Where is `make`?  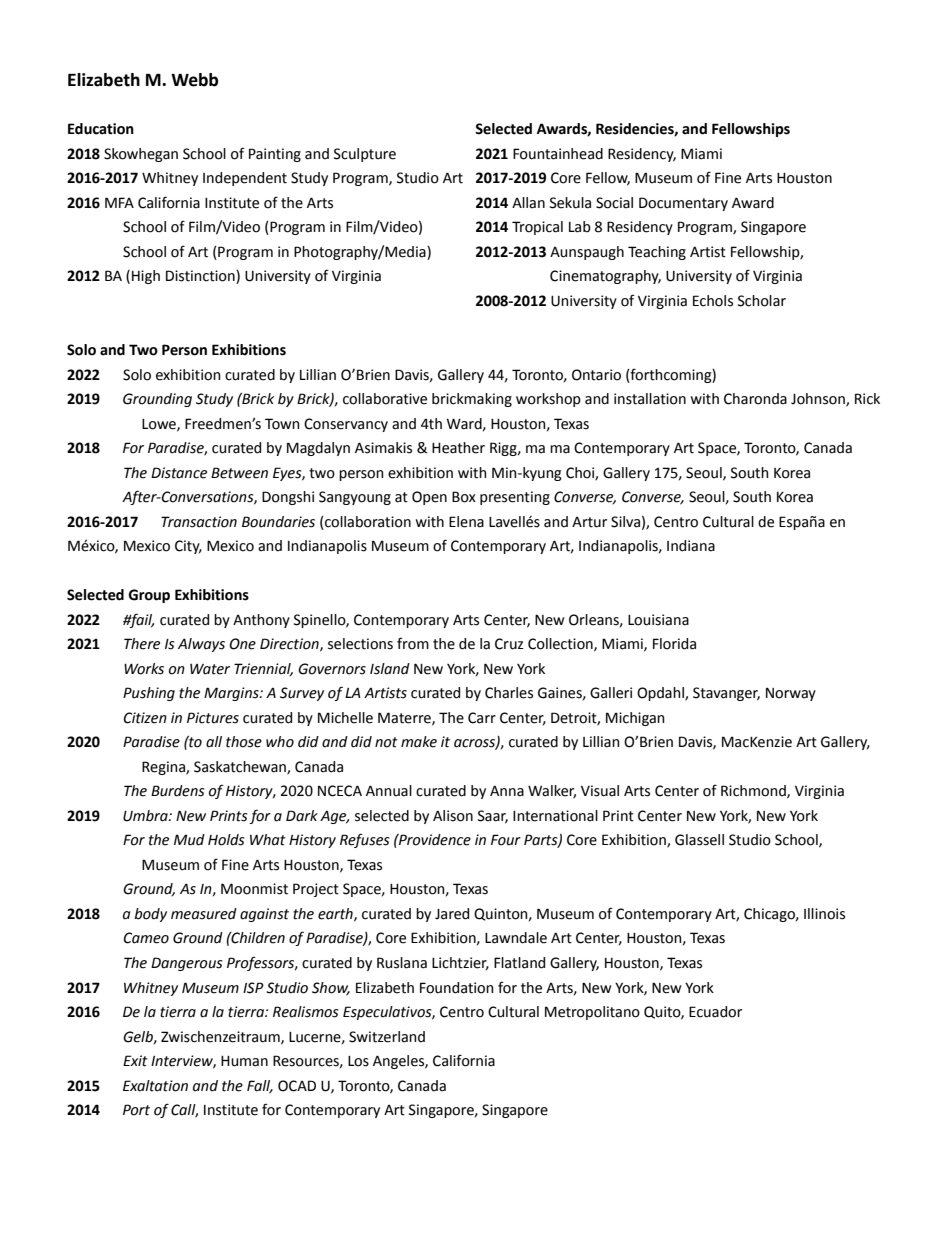 make is located at coordinates (419, 742).
